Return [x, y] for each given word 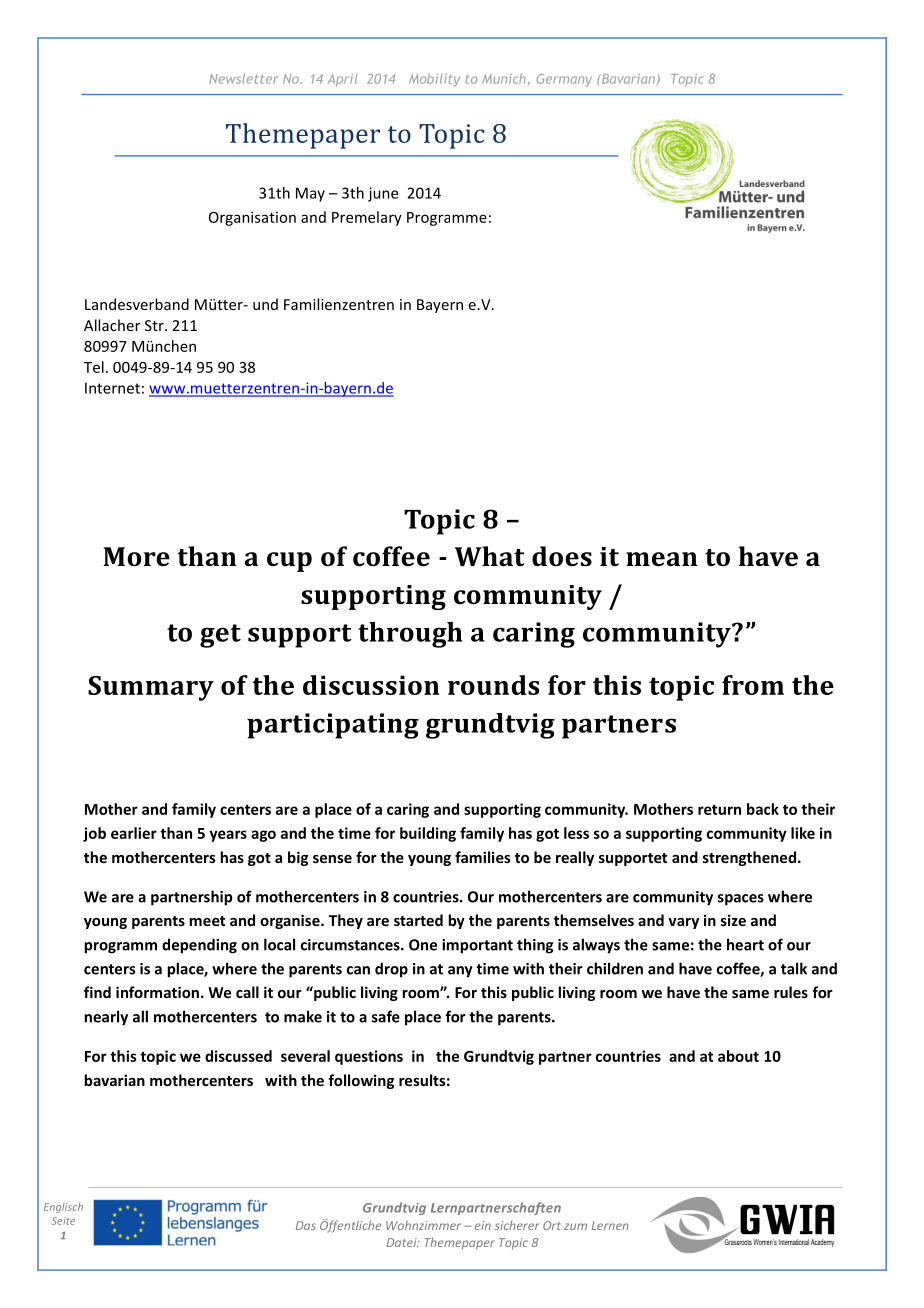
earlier [134, 833]
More [136, 556]
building [428, 834]
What [490, 556]
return [719, 810]
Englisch [63, 1208]
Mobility [434, 80]
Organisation [252, 218]
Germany [564, 80]
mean [662, 559]
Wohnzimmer [423, 1225]
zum [575, 1226]
